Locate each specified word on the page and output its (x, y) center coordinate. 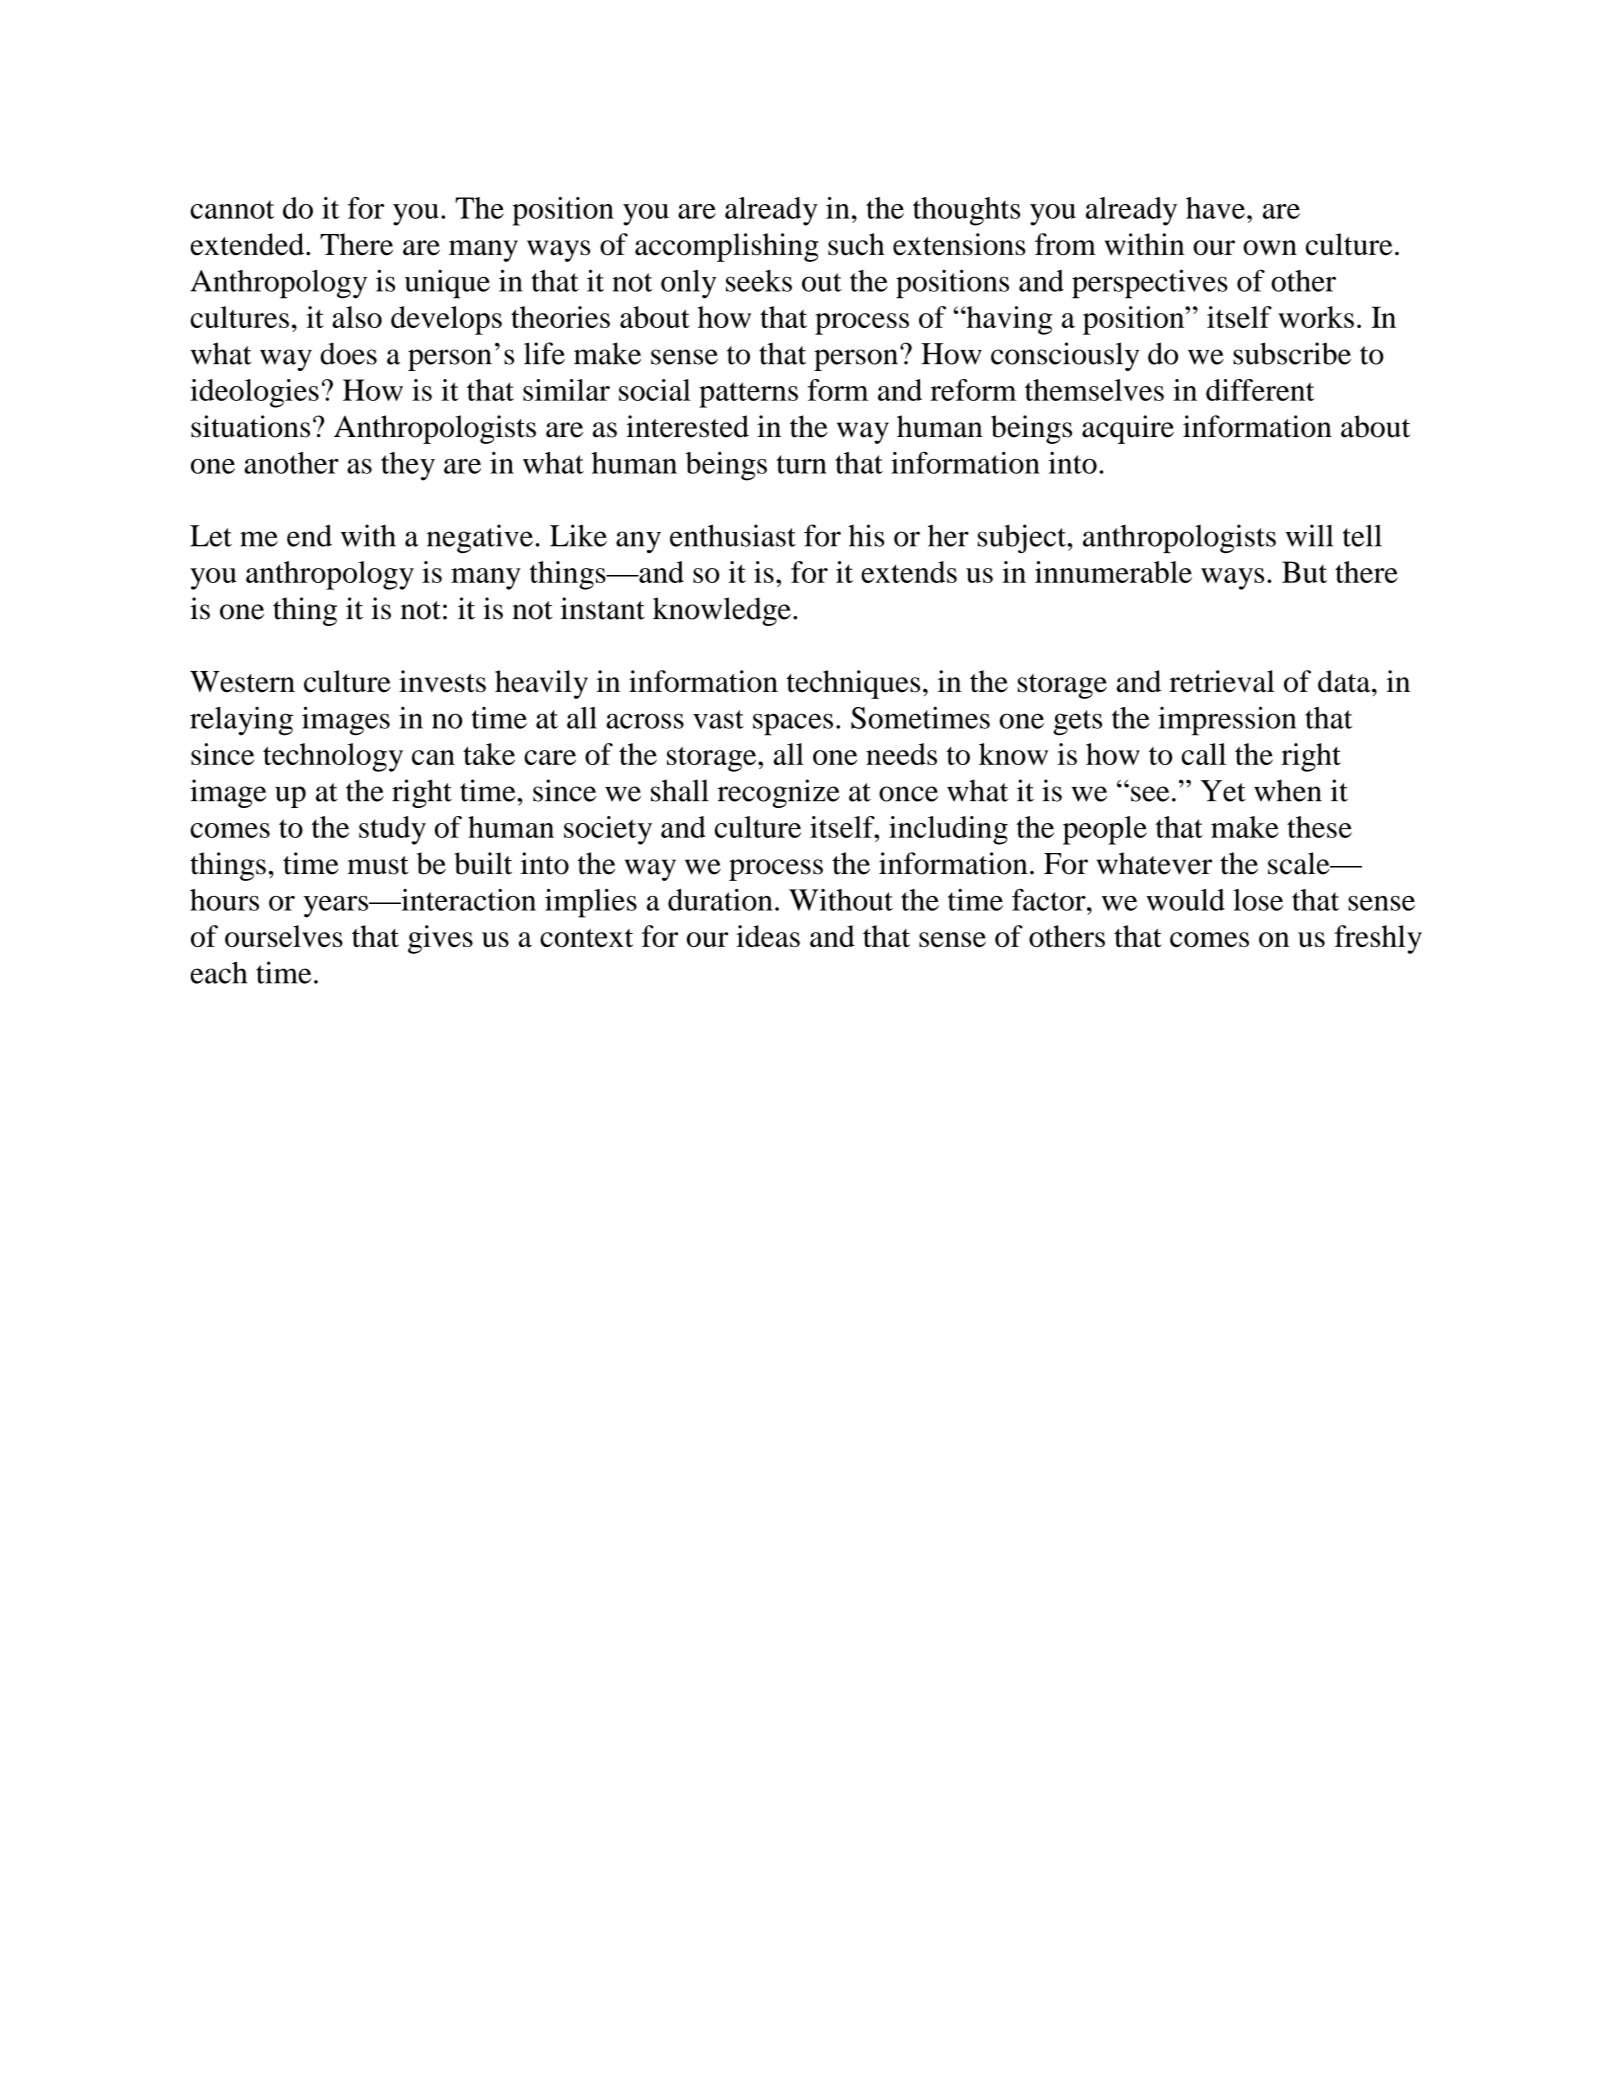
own (1270, 248)
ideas (768, 936)
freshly (1378, 939)
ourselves (284, 936)
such (856, 244)
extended (248, 244)
